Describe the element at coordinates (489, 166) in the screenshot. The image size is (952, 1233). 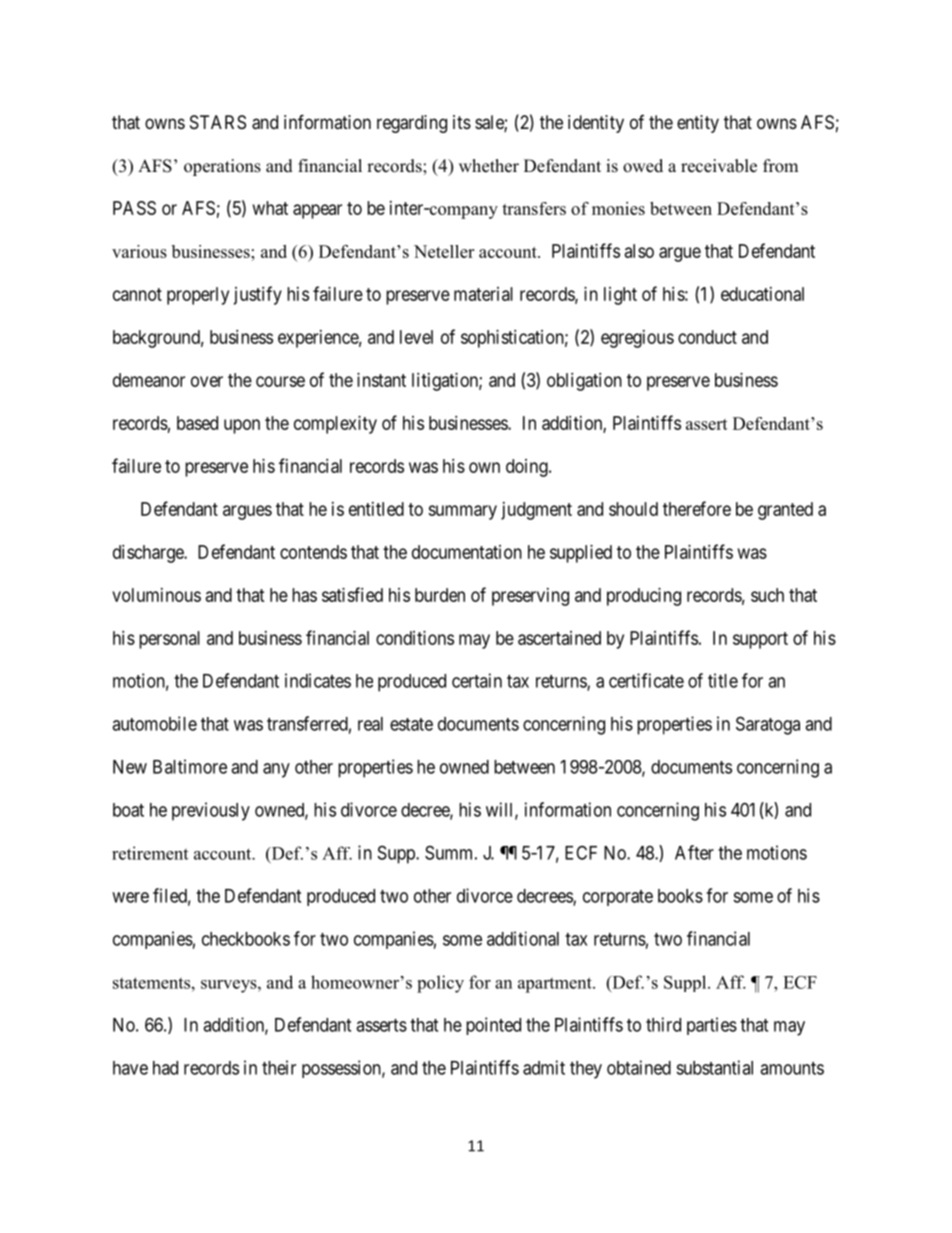
I see `whether` at that location.
